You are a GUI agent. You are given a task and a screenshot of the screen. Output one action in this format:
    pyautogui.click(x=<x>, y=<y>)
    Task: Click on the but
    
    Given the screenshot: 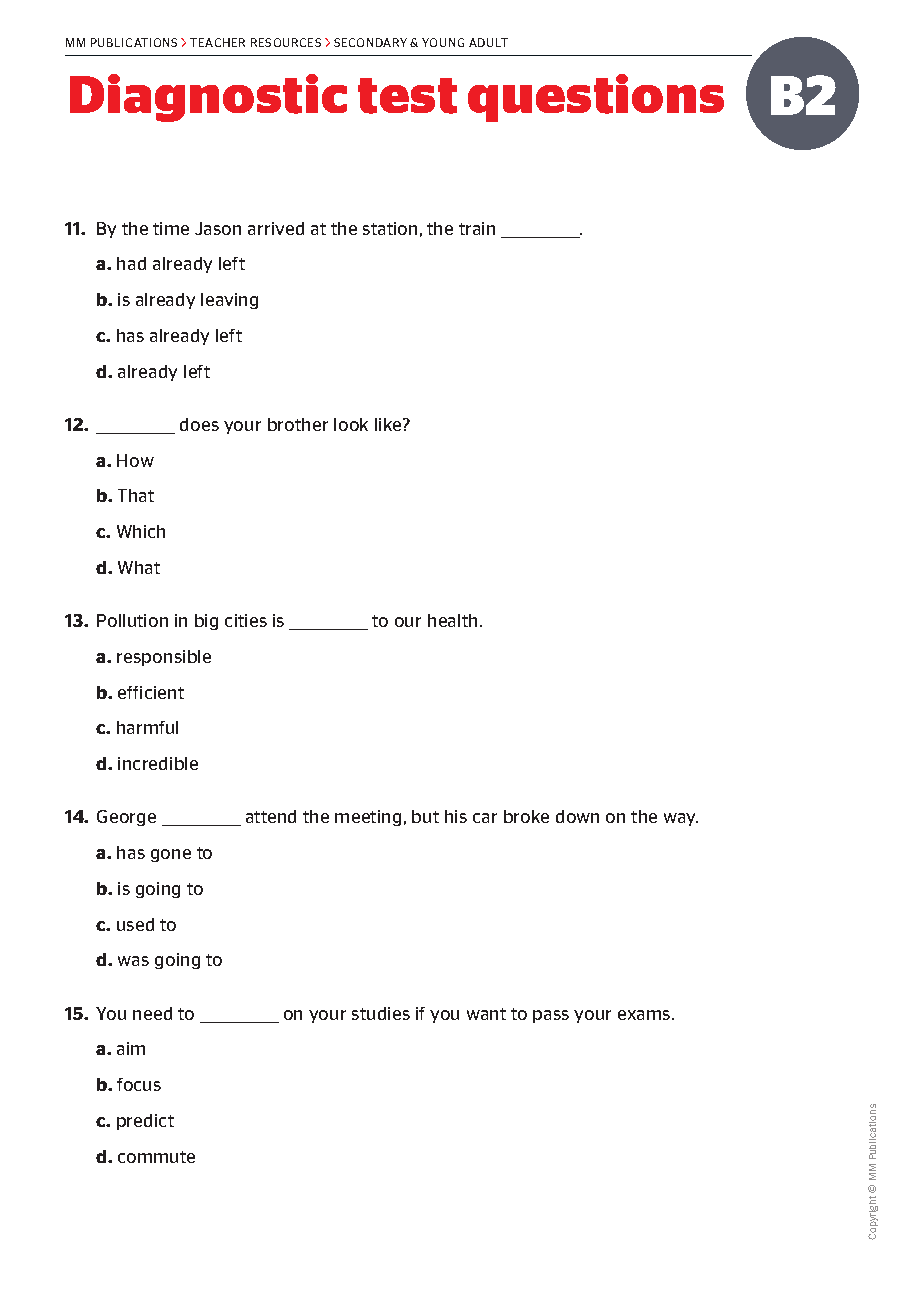 What is the action you would take?
    pyautogui.click(x=425, y=816)
